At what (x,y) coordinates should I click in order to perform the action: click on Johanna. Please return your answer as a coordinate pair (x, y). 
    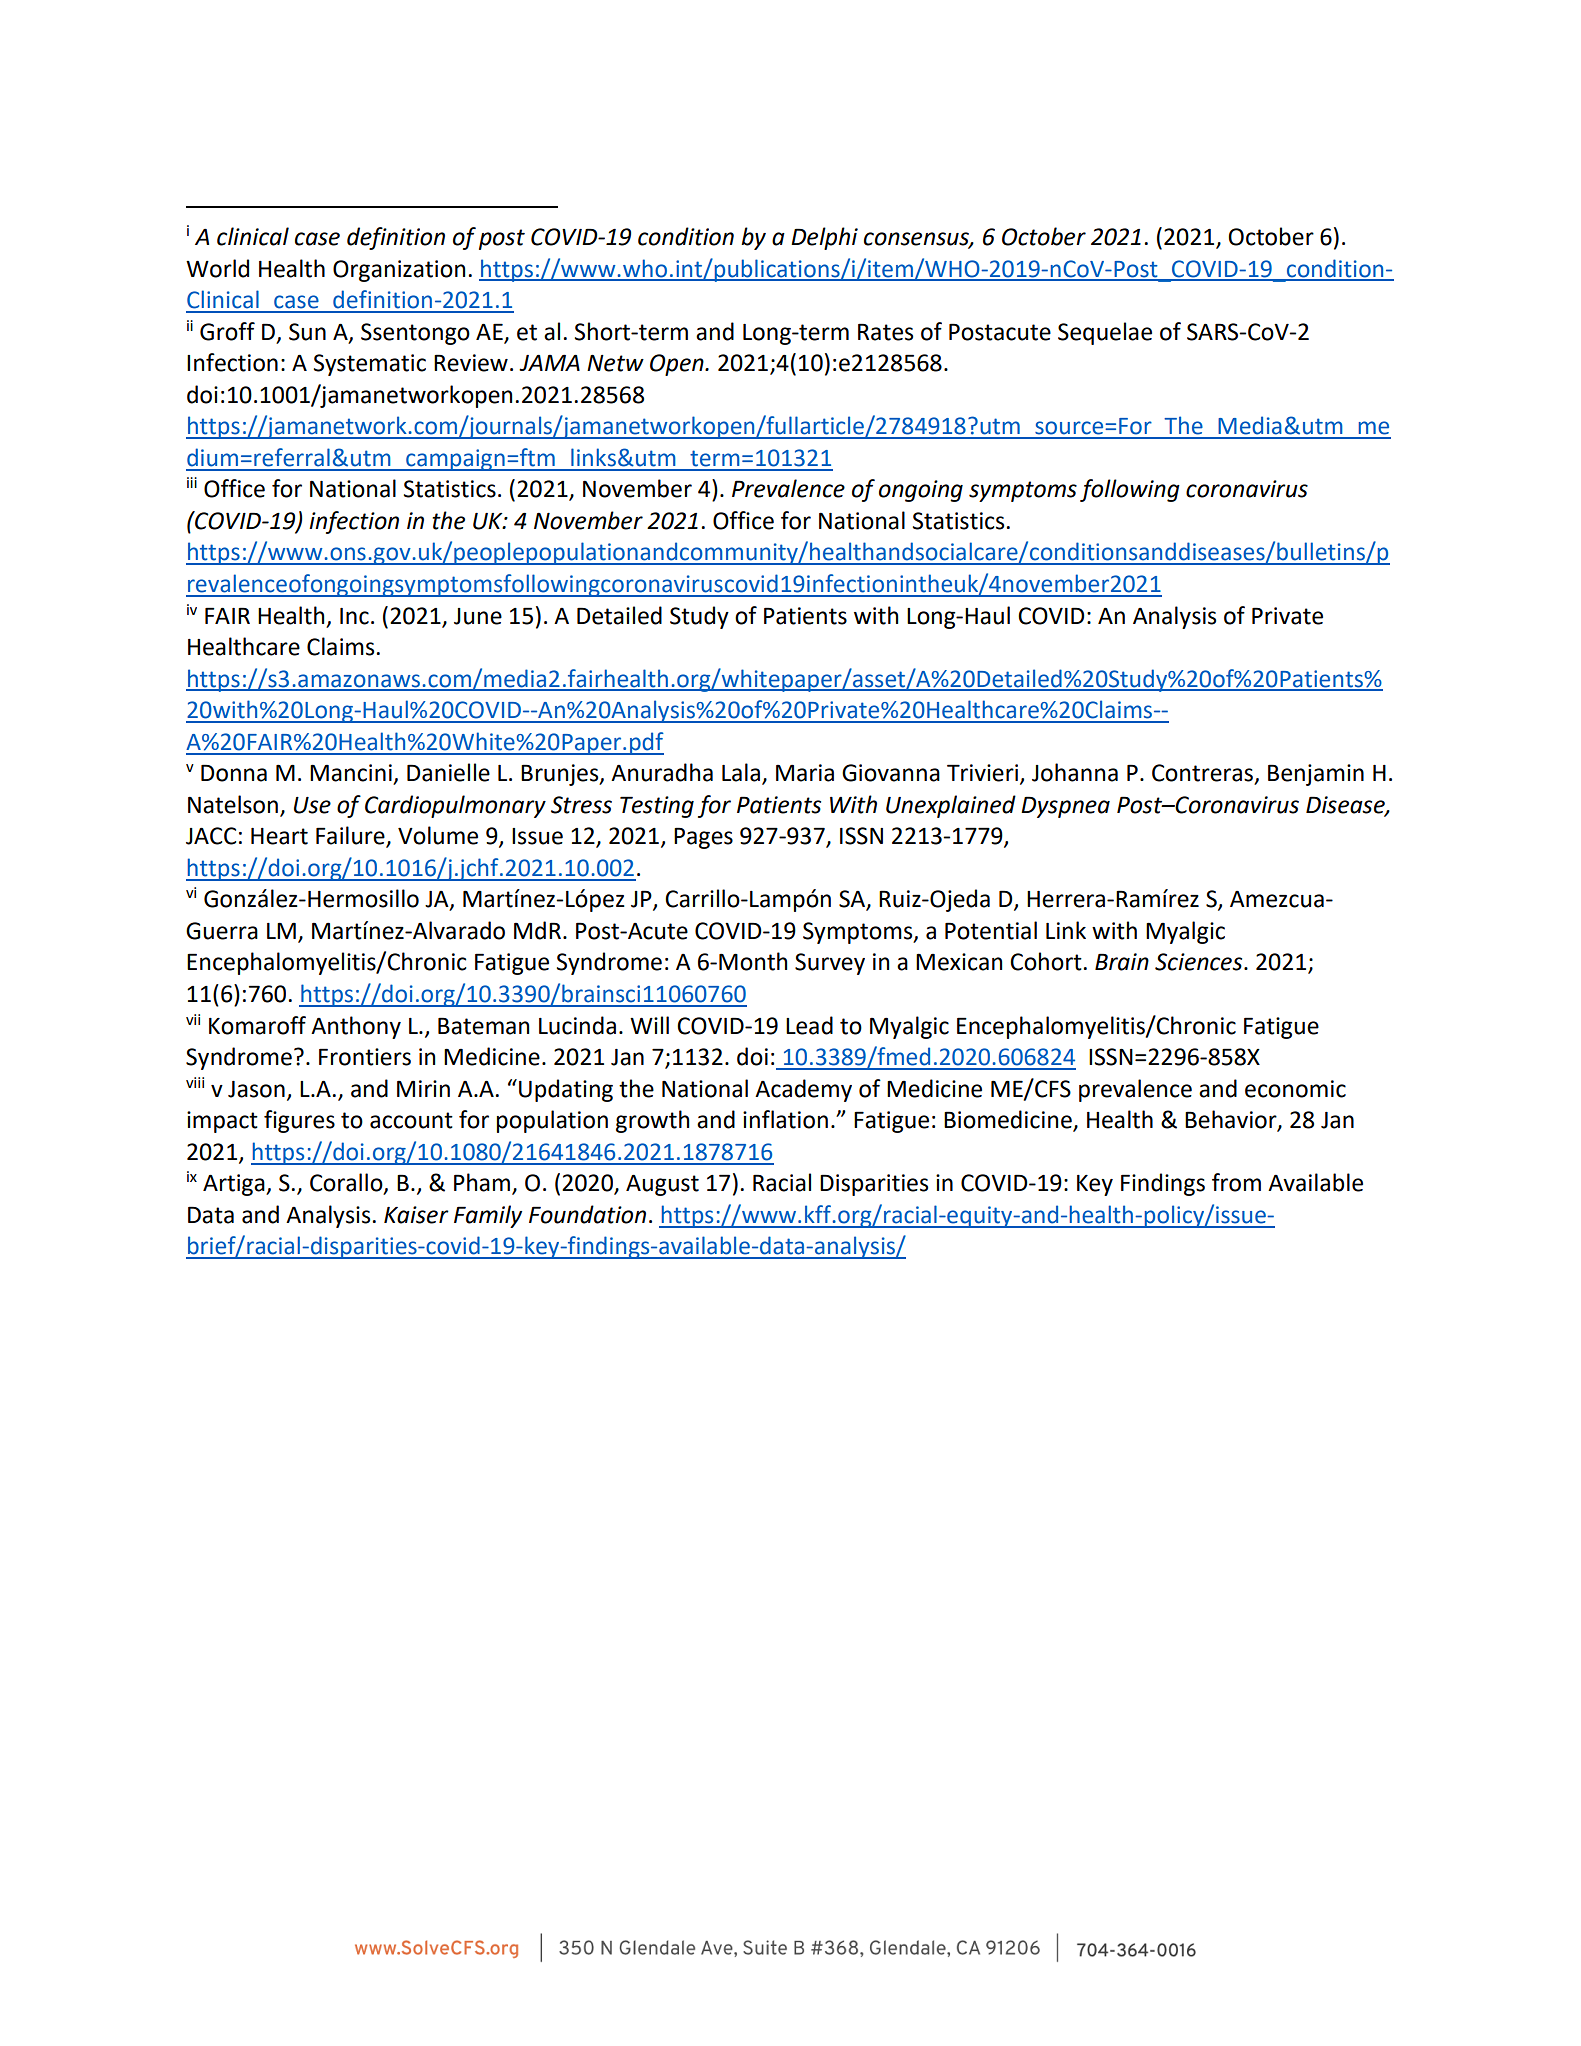
    Looking at the image, I should click on (1075, 772).
